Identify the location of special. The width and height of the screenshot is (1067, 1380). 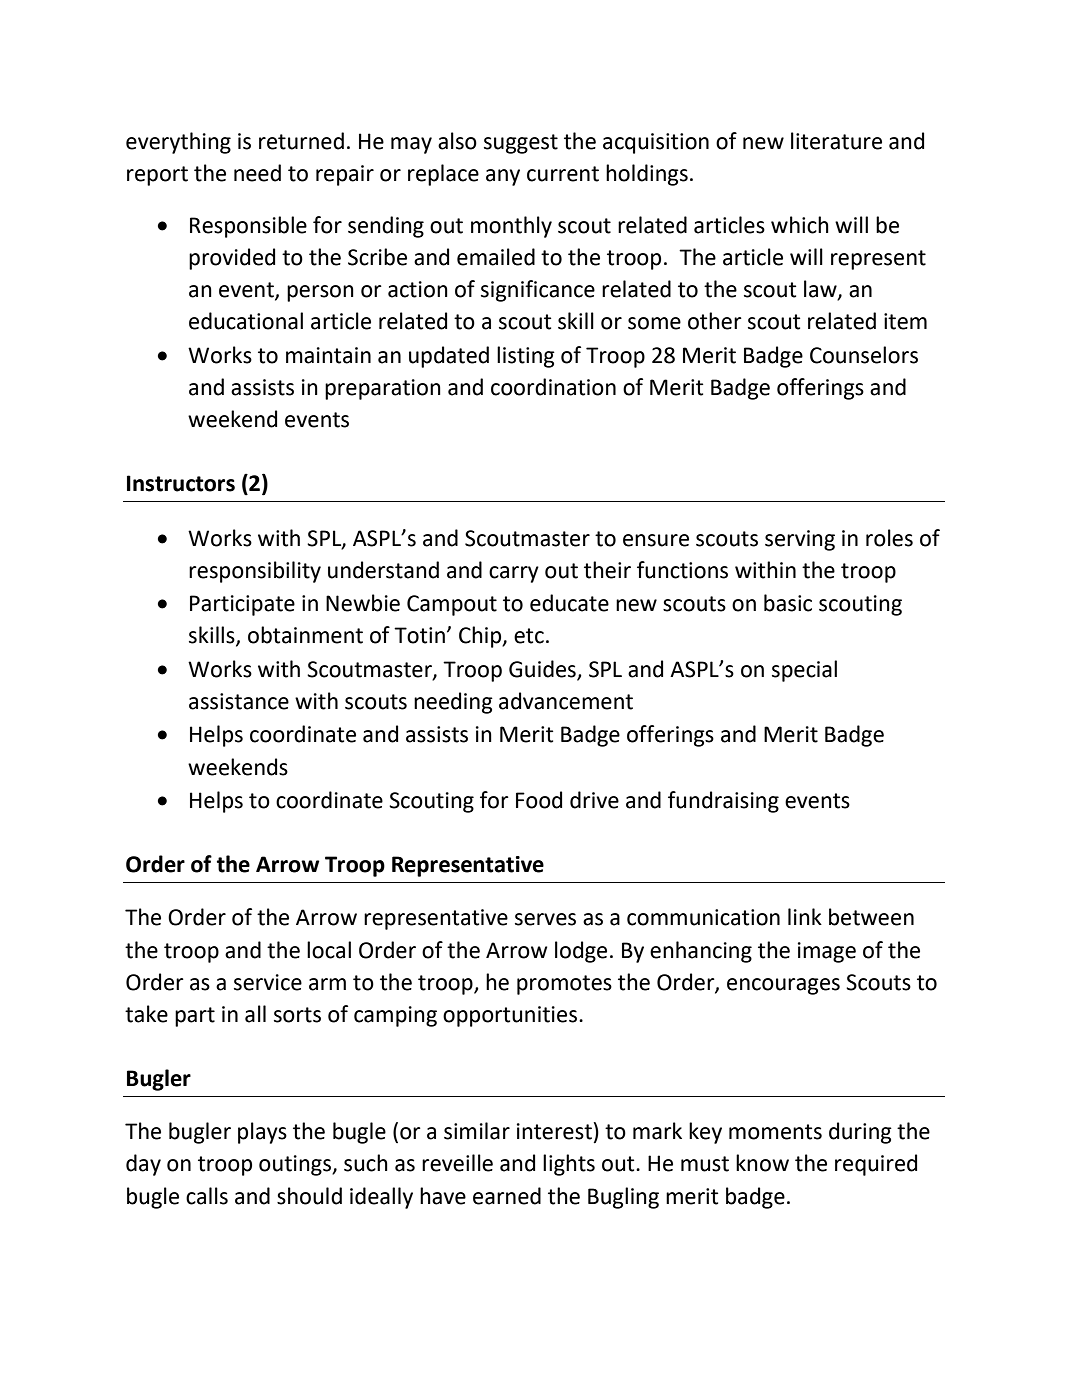
(804, 671).
